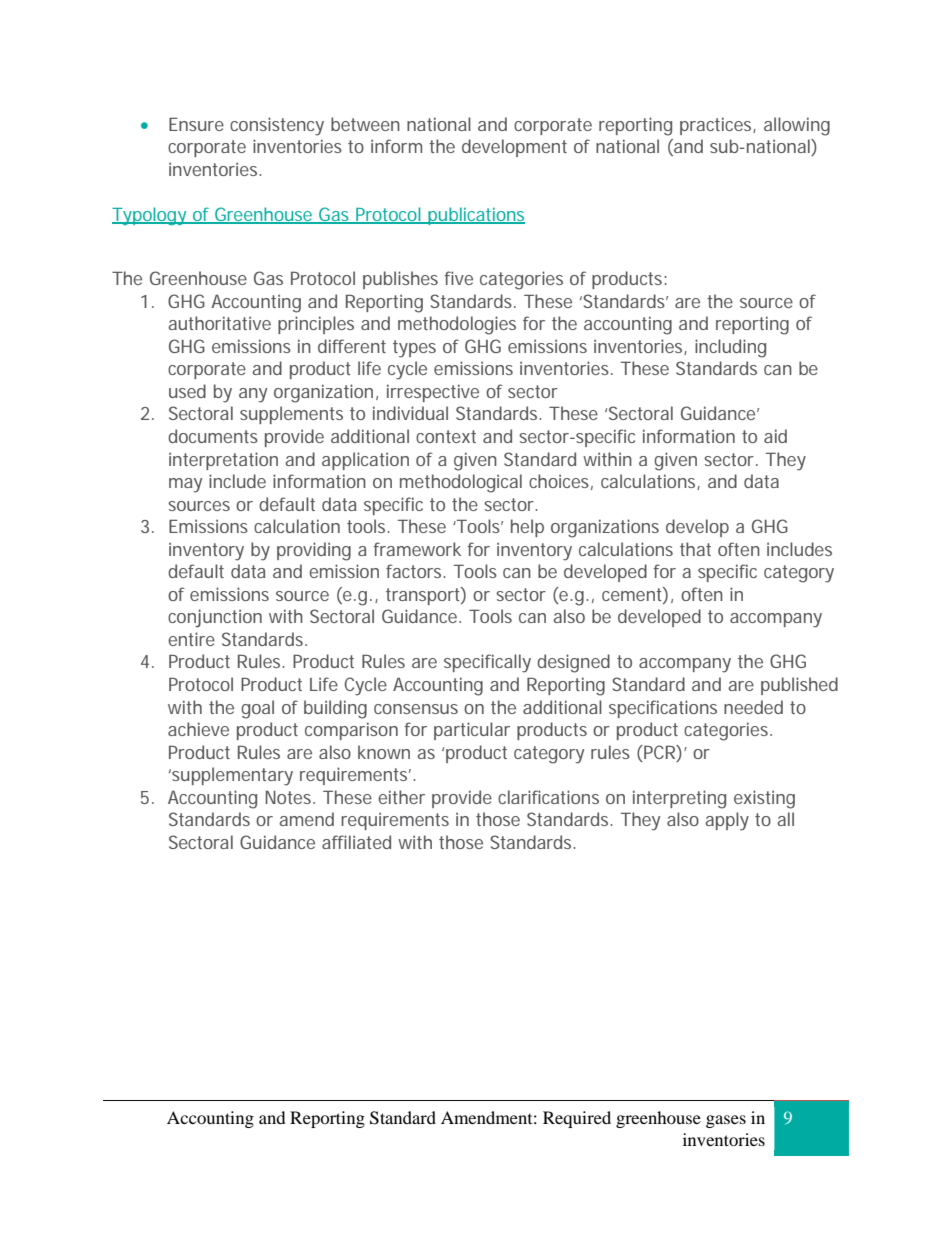  I want to click on practices, so click(718, 126).
